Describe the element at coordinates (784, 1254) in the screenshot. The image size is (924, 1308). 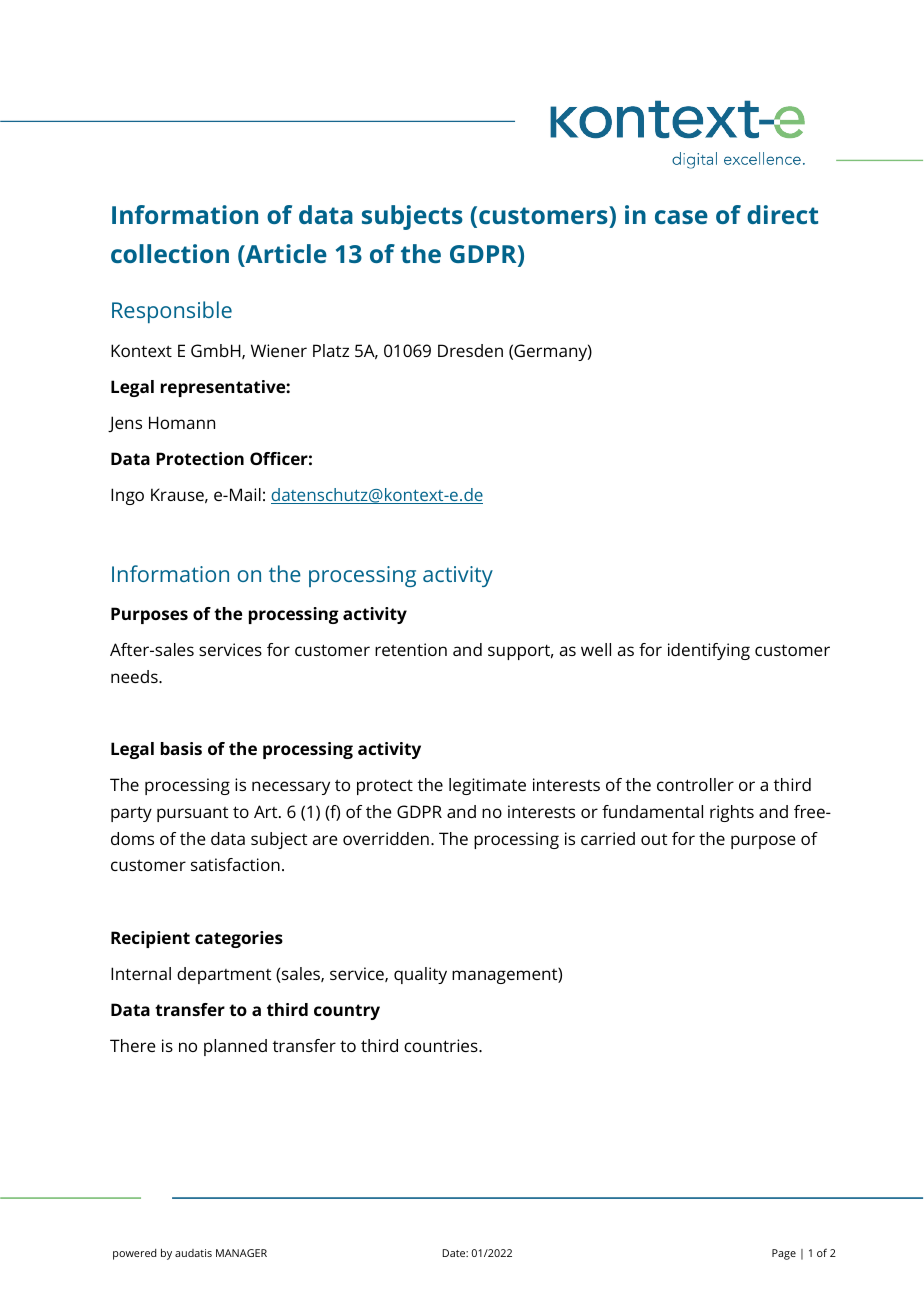
I see `Page` at that location.
